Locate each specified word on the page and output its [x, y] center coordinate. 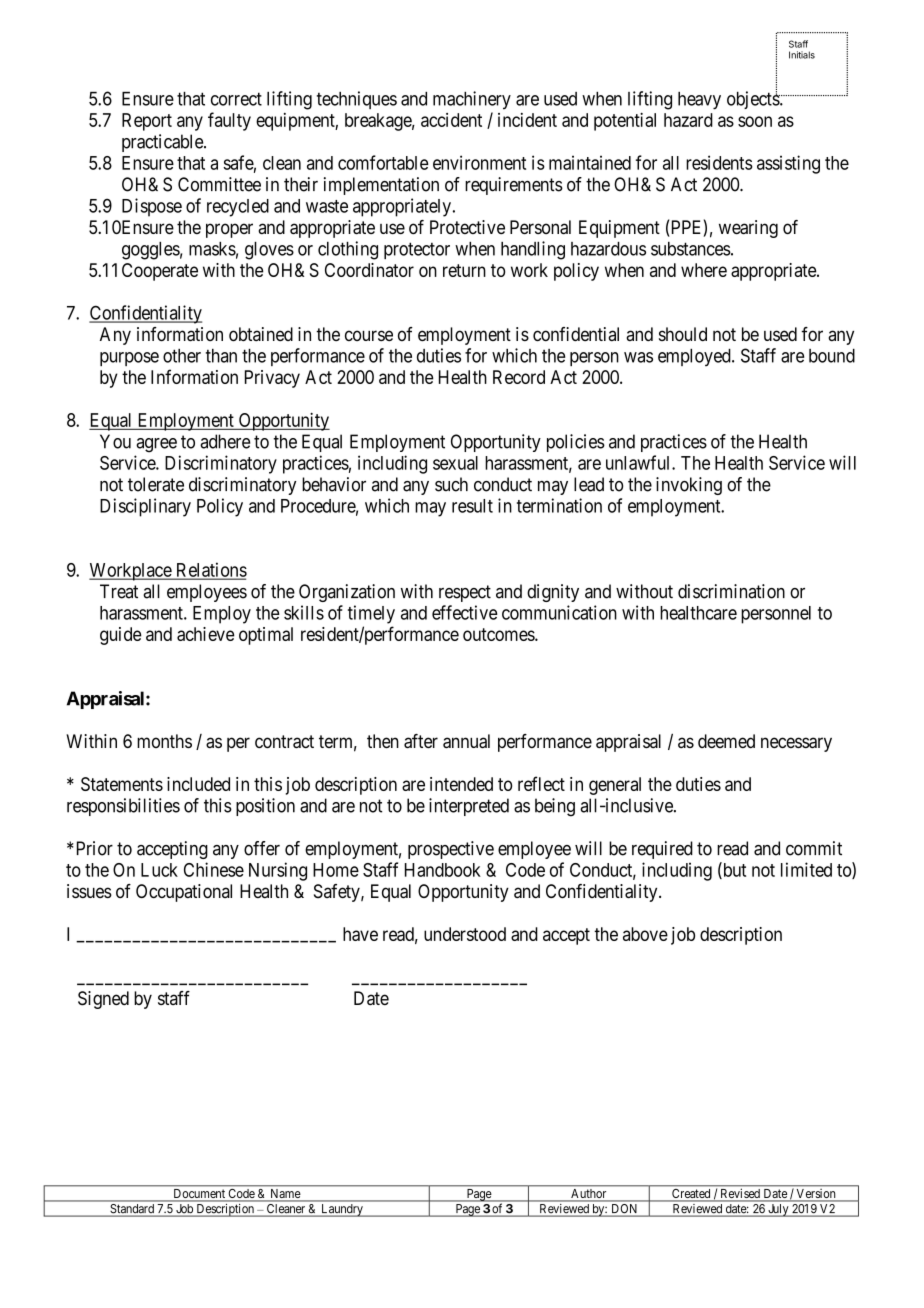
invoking [689, 486]
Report [147, 122]
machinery [472, 100]
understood [465, 934]
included [198, 784]
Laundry [342, 1210]
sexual [455, 463]
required [662, 850]
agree [156, 445]
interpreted [469, 807]
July [778, 1210]
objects [754, 100]
